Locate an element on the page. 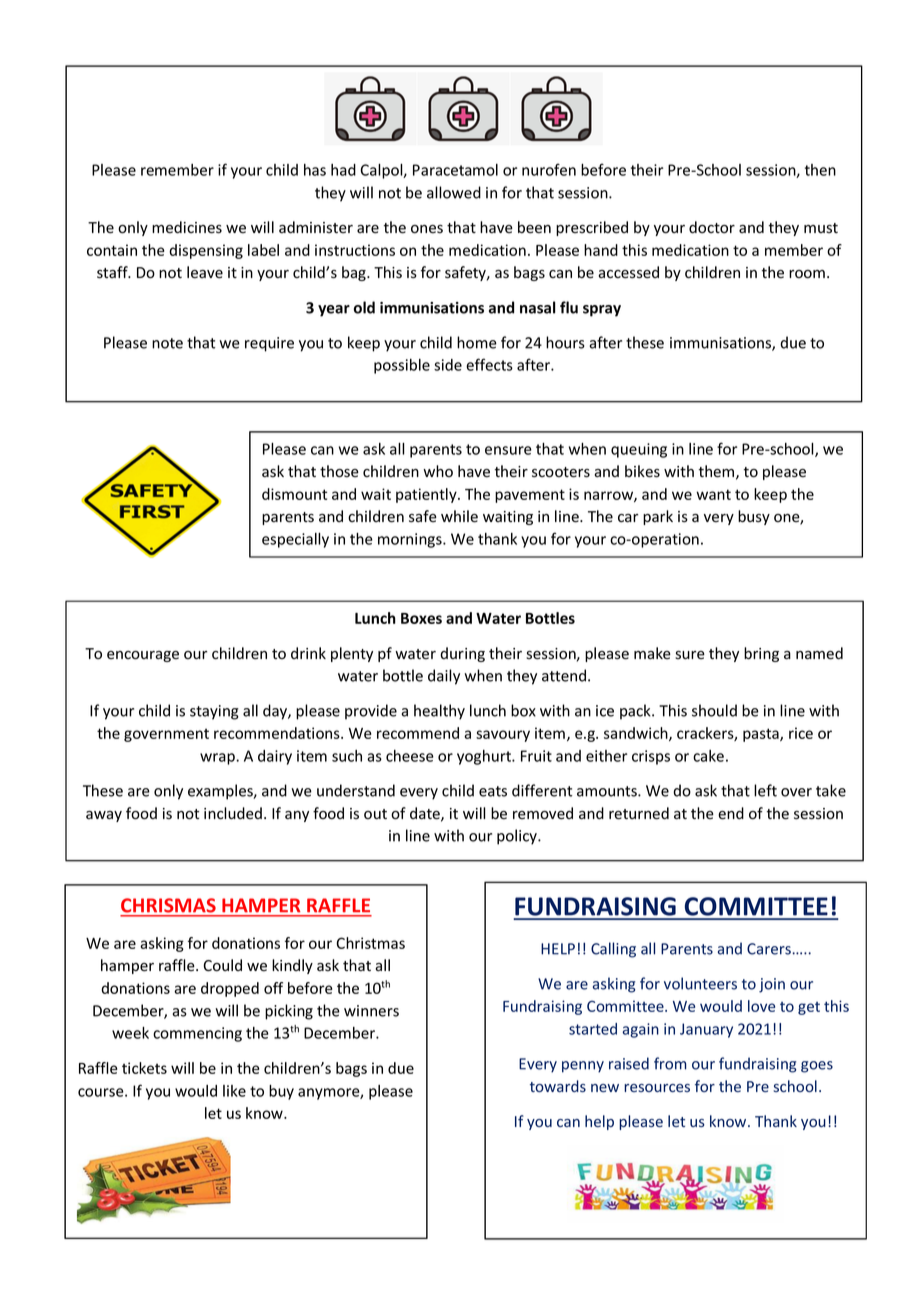 This document has width=924, height=1308. medicines is located at coordinates (187, 227).
